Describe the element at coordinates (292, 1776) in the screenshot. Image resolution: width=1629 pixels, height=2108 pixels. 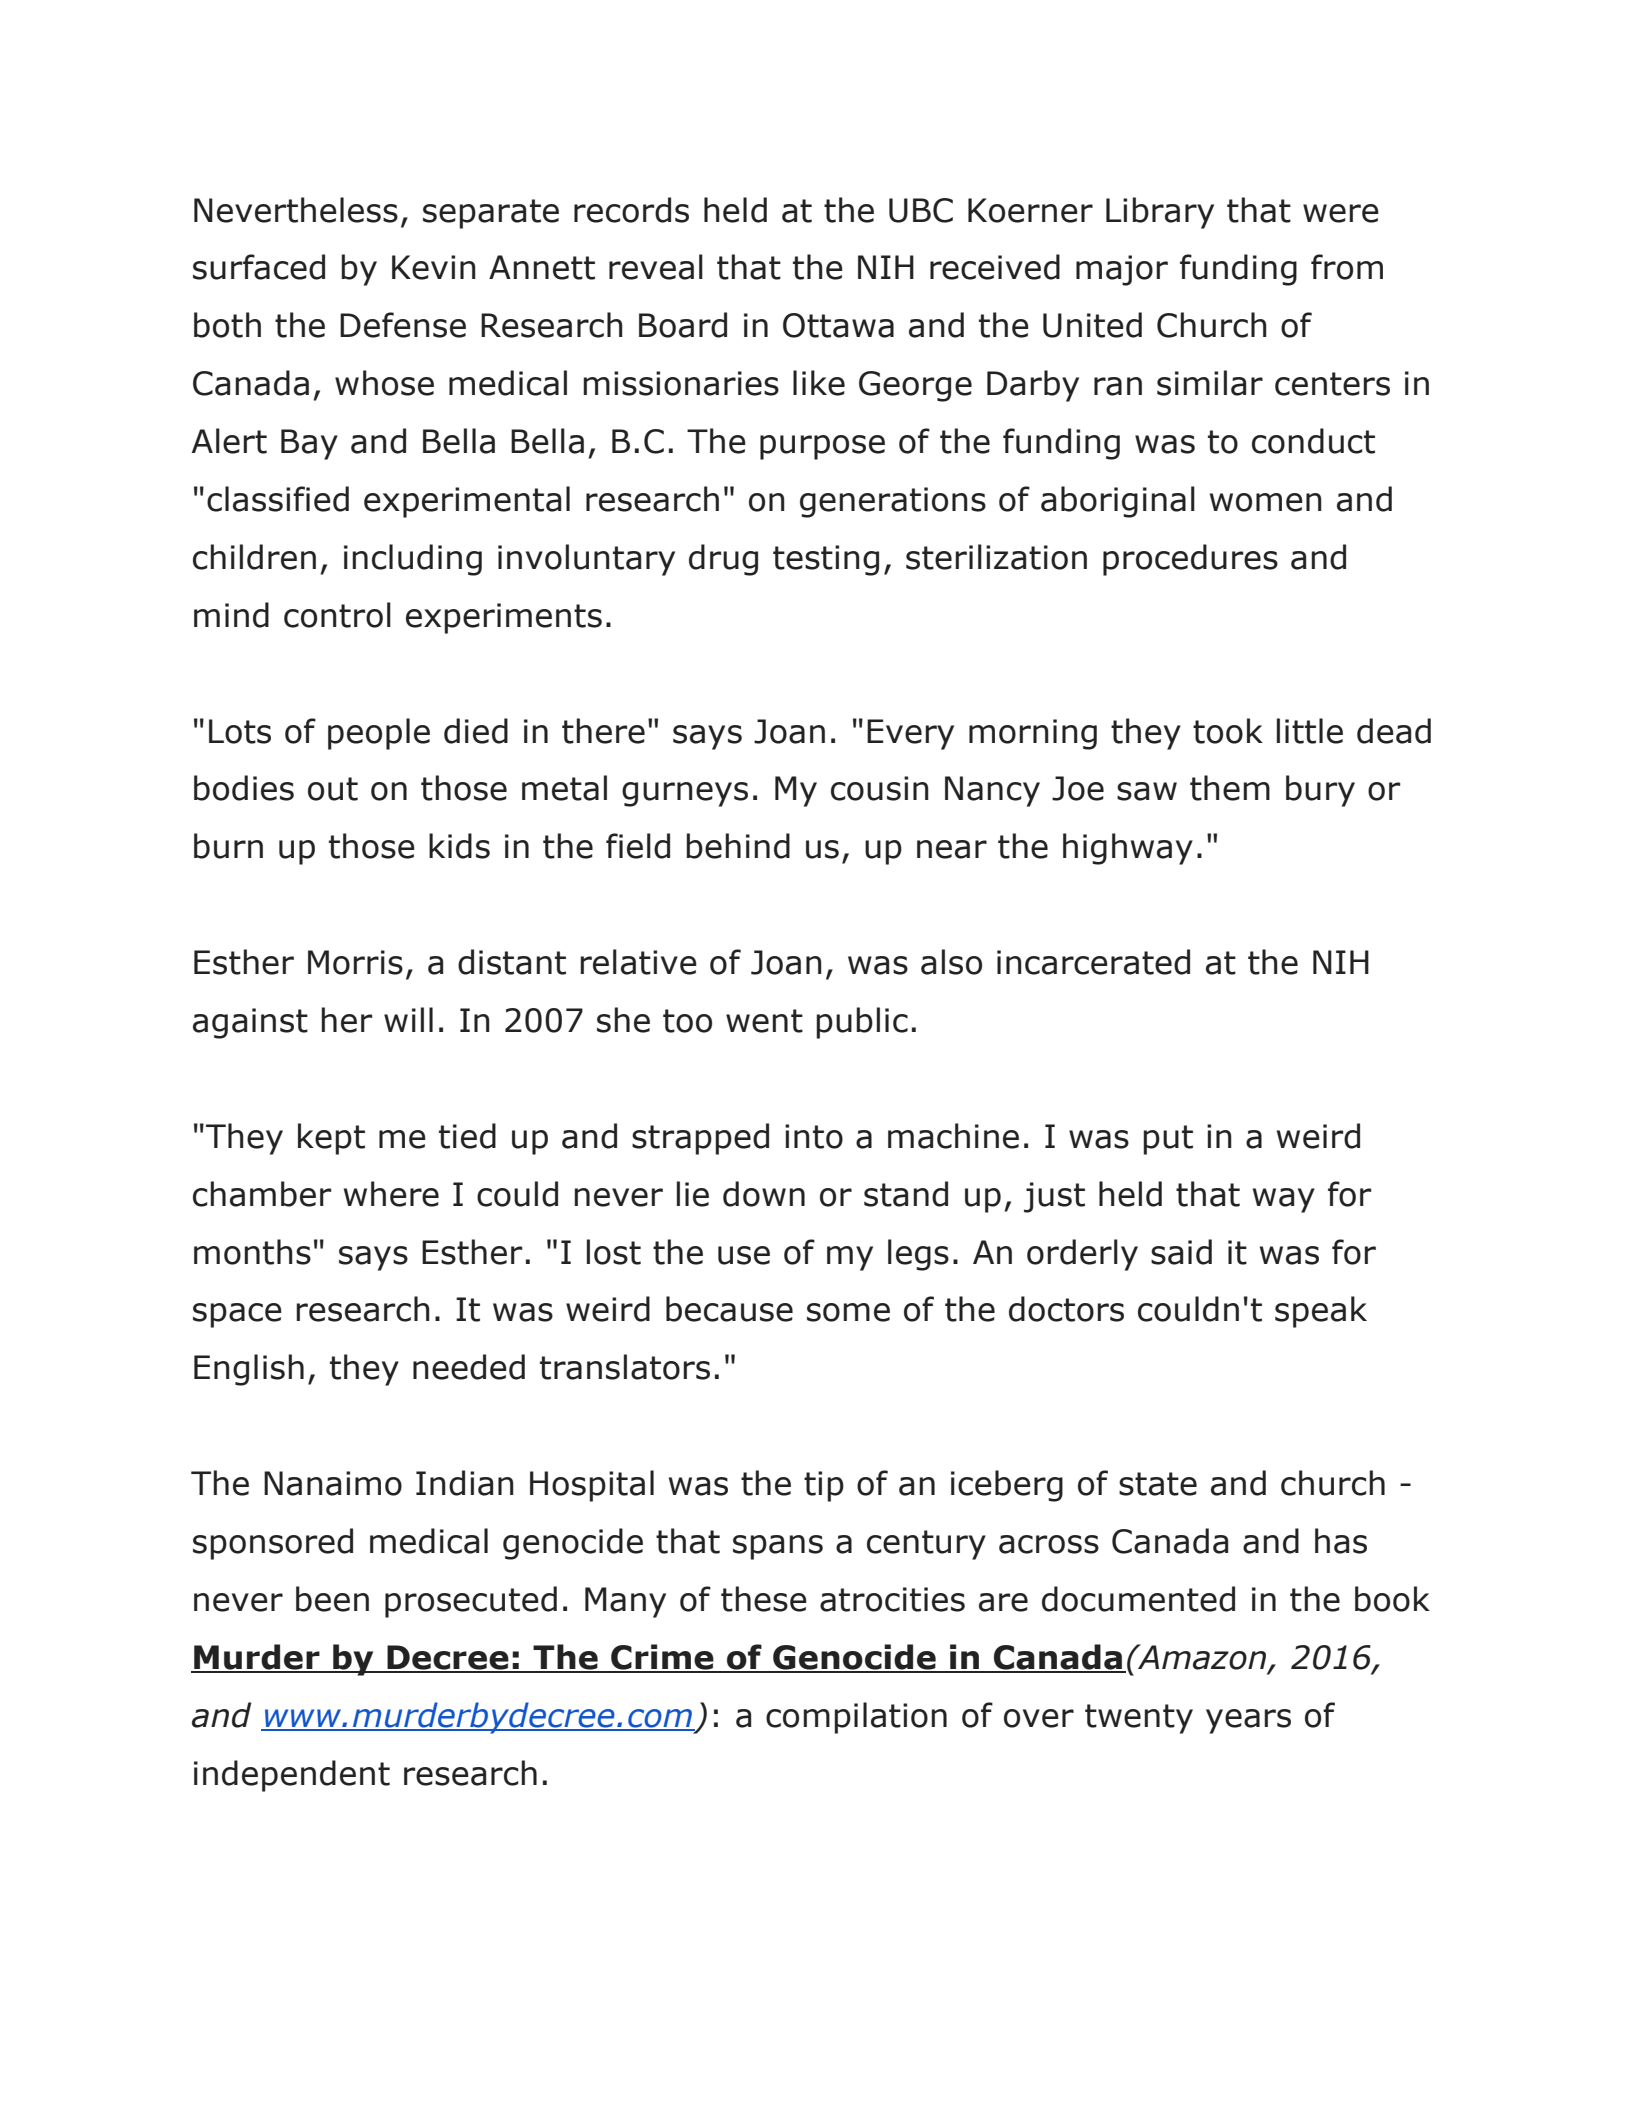
I see `independent` at that location.
